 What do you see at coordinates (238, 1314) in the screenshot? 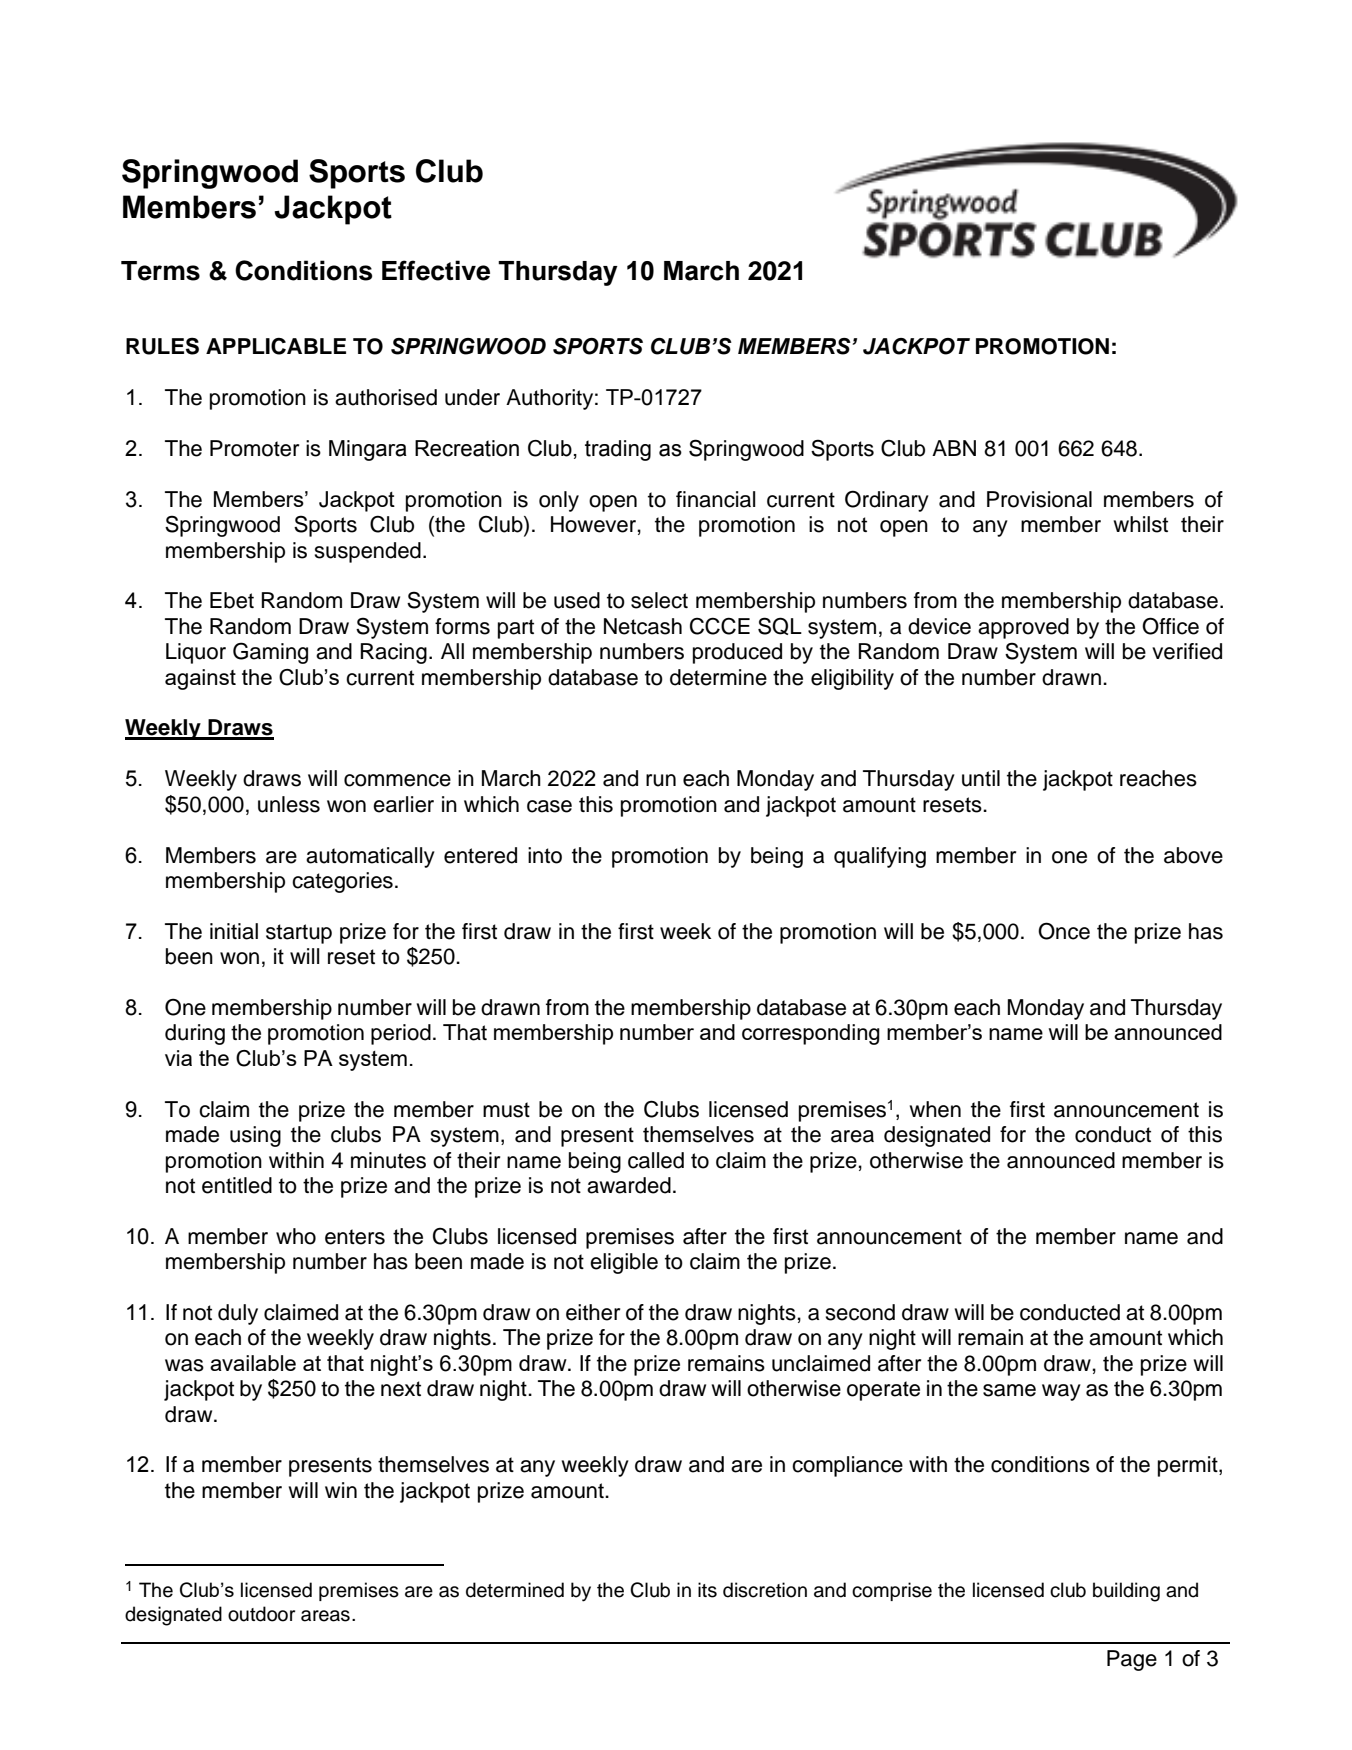
I see `duly` at bounding box center [238, 1314].
